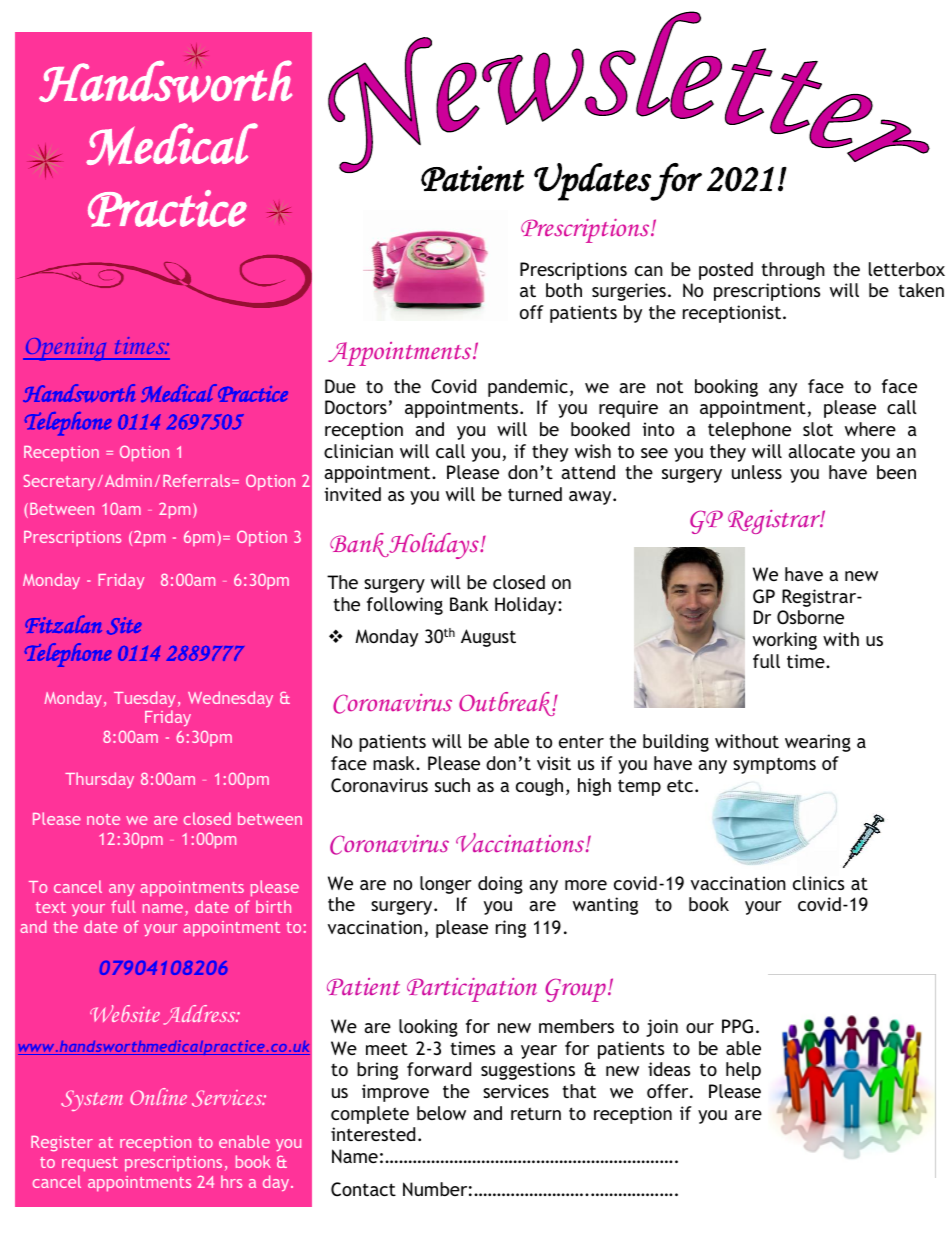 This screenshot has width=952, height=1233. Describe the element at coordinates (90, 1164) in the screenshot. I see `request` at that location.
